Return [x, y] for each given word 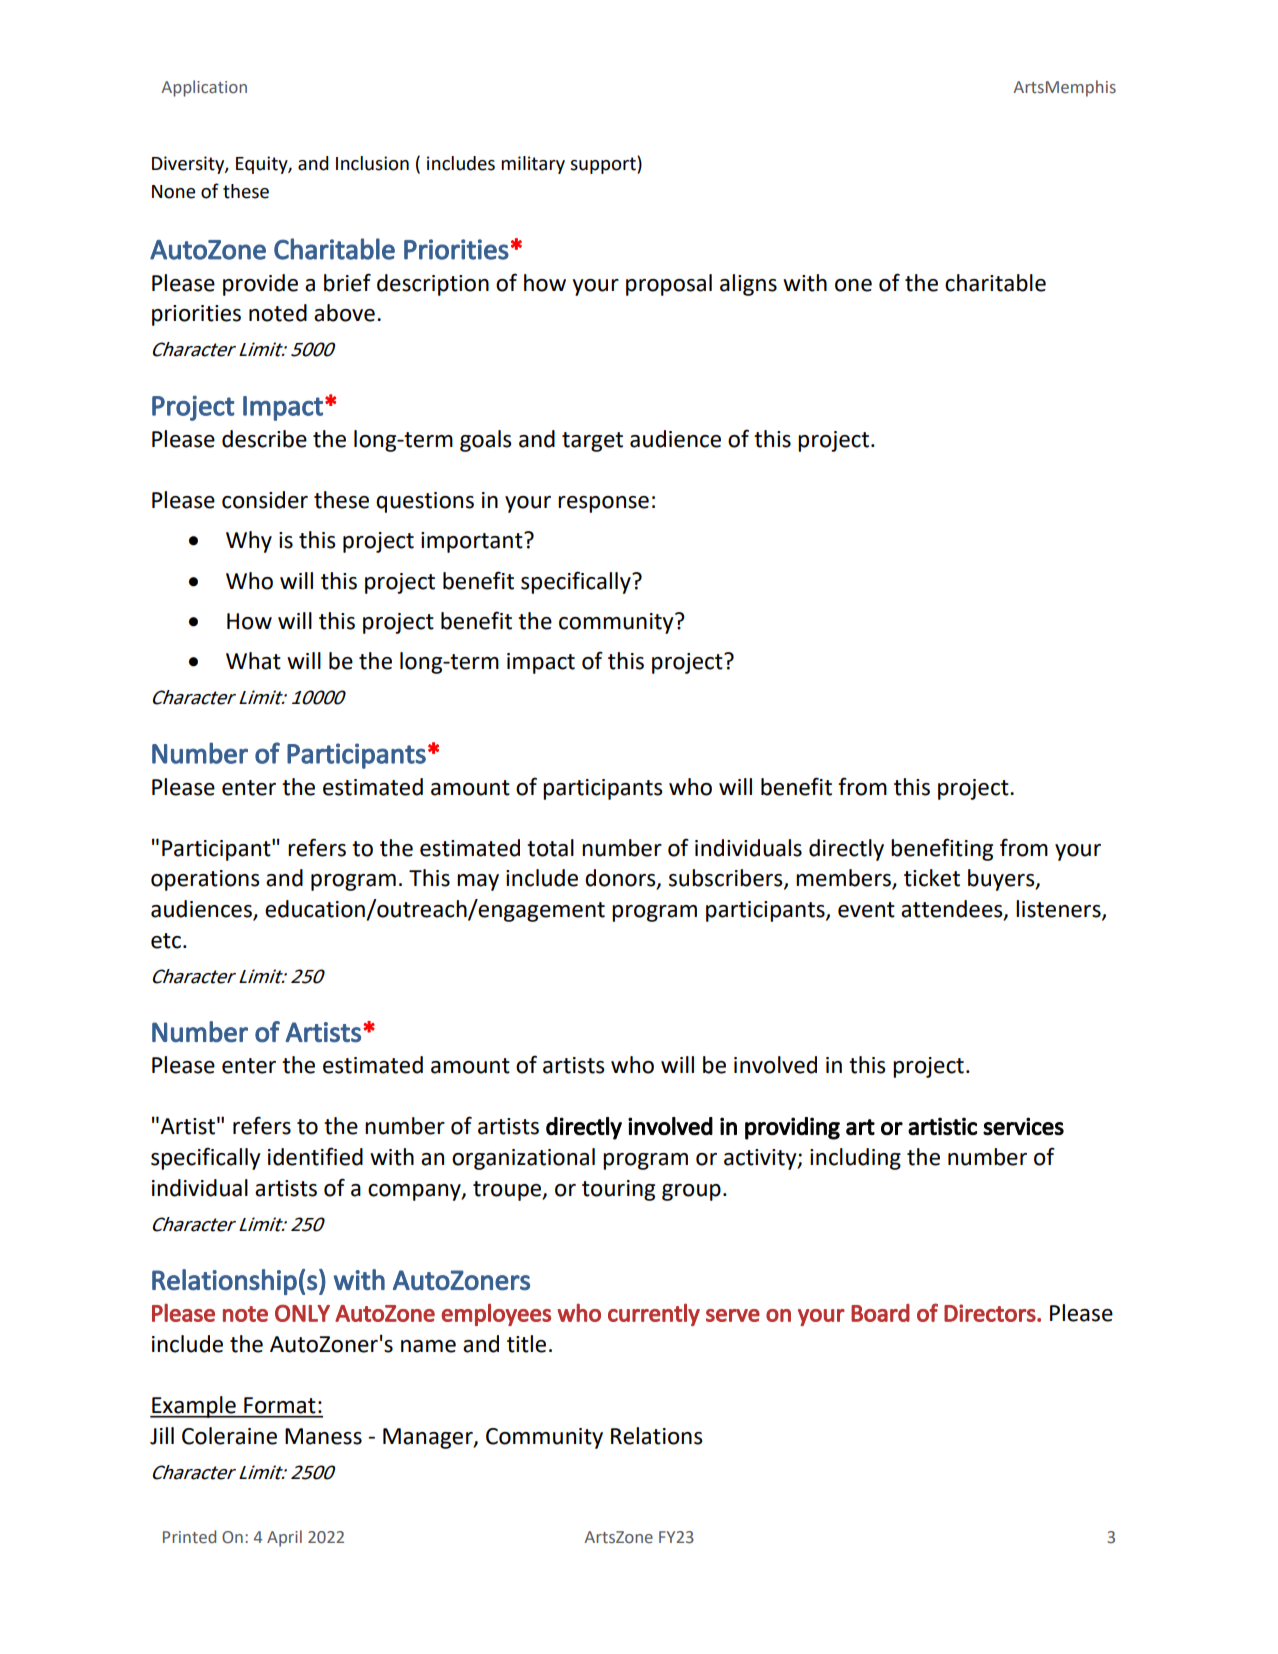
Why [249, 542]
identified [315, 1156]
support [604, 165]
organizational [523, 1159]
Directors [991, 1313]
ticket [932, 878]
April [284, 1538]
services [1023, 1126]
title [526, 1344]
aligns [748, 285]
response [603, 504]
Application [204, 88]
